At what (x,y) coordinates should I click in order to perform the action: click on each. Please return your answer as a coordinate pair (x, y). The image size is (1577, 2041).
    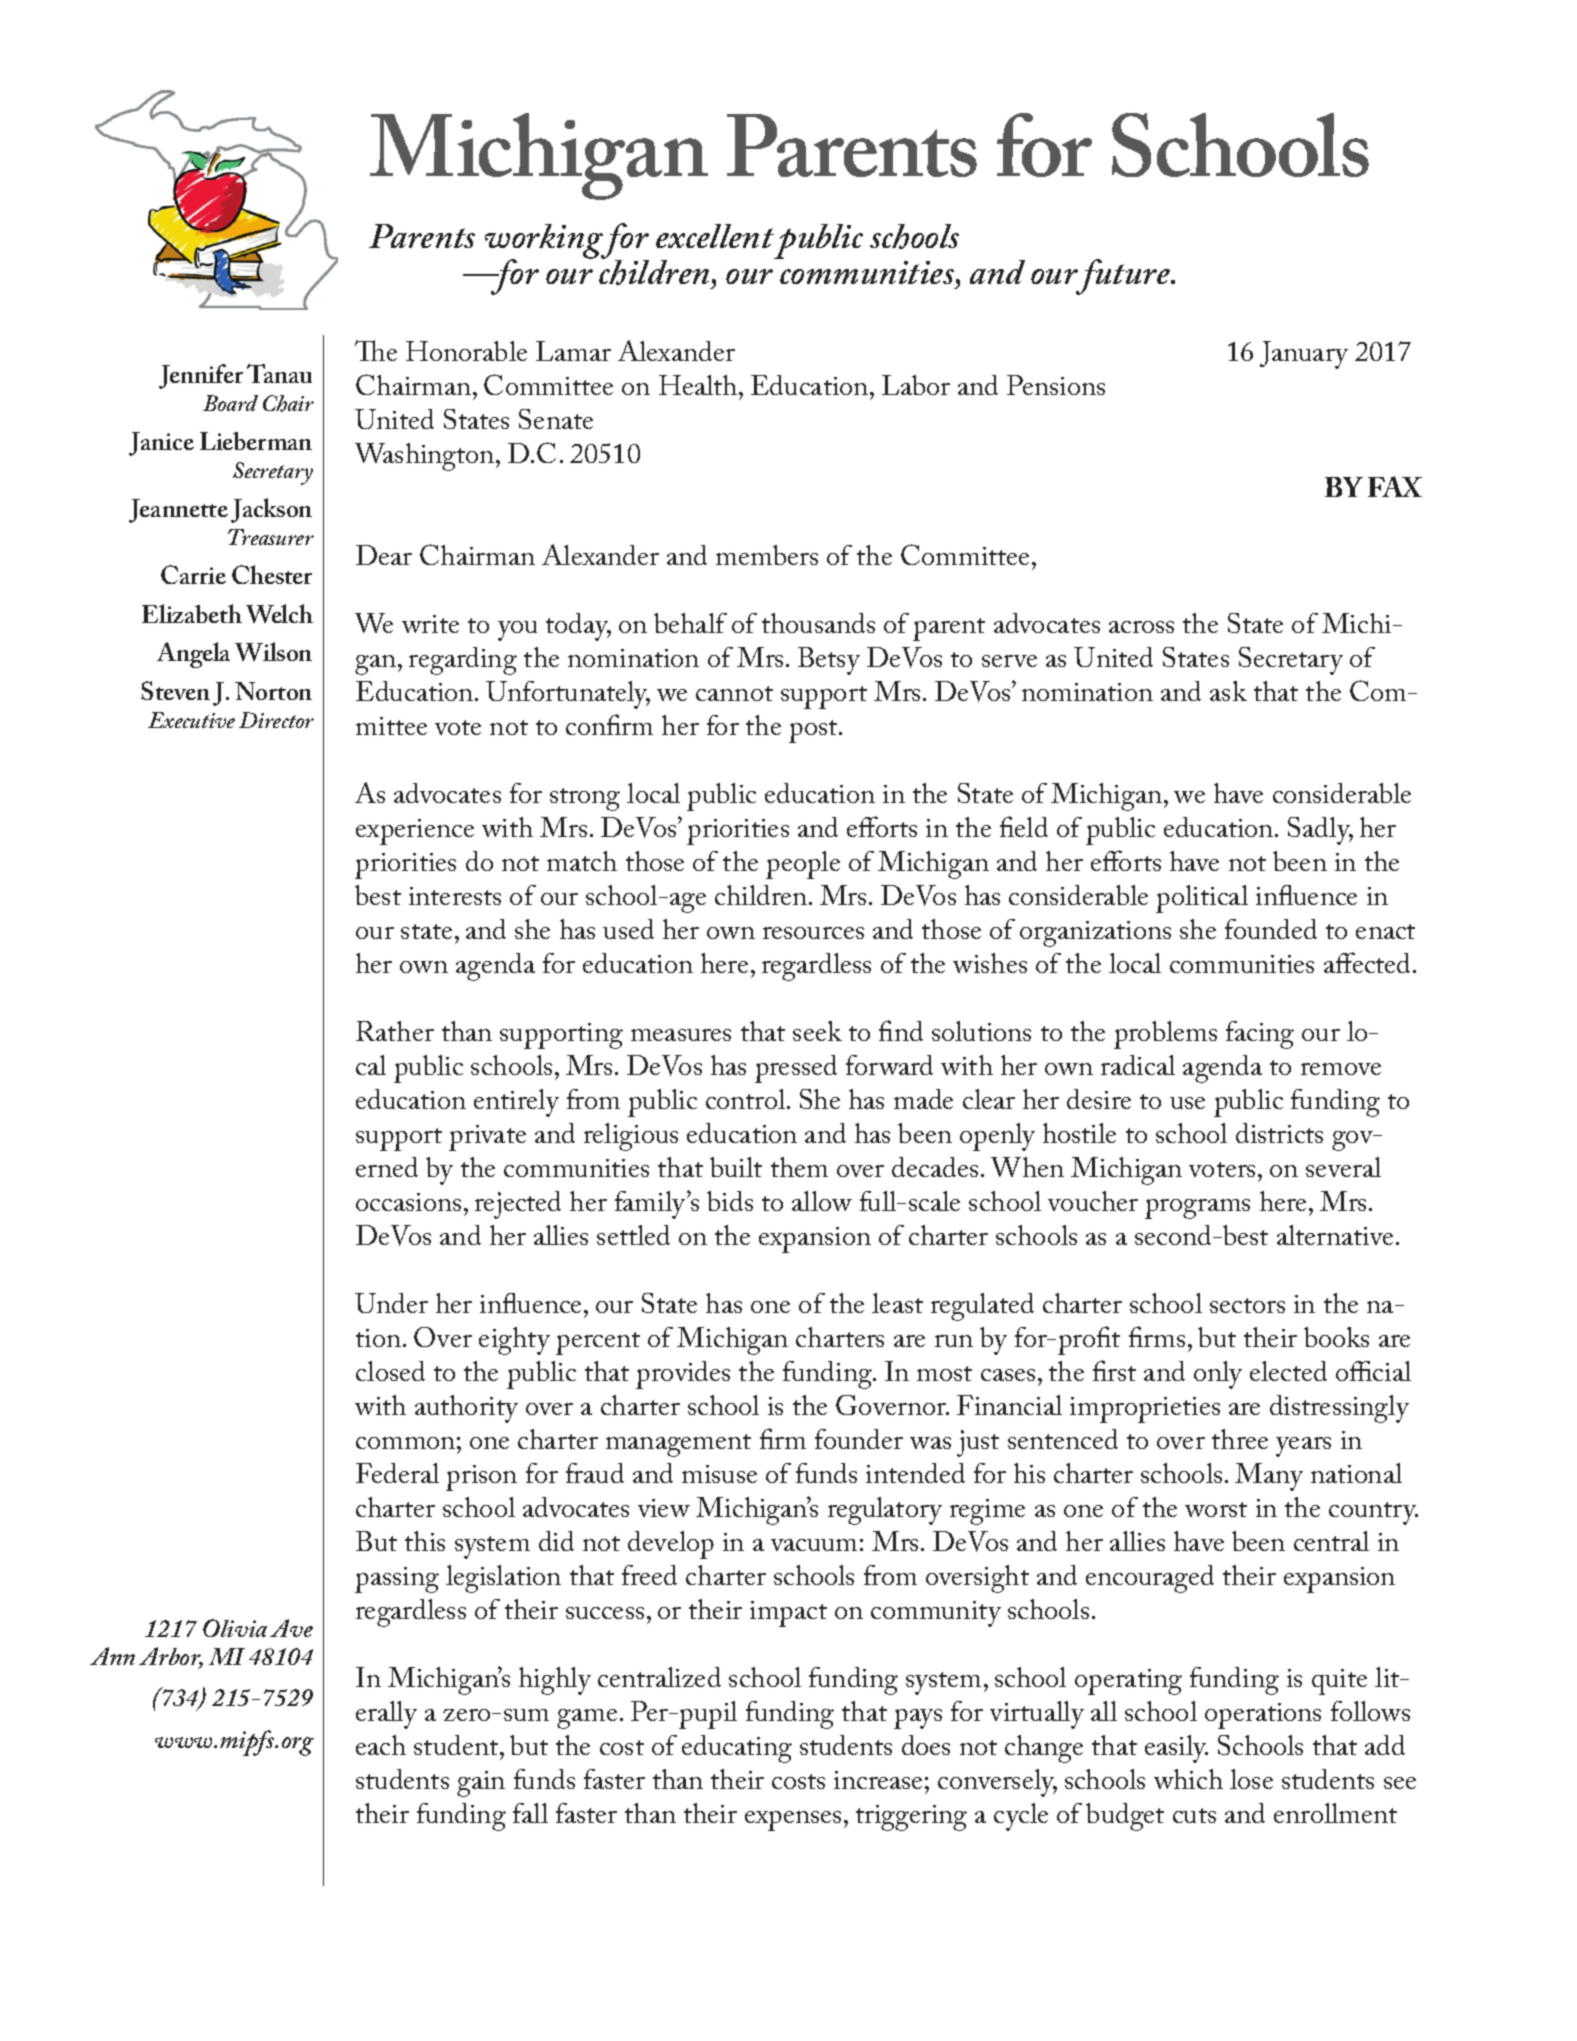
    Looking at the image, I should click on (381, 1745).
